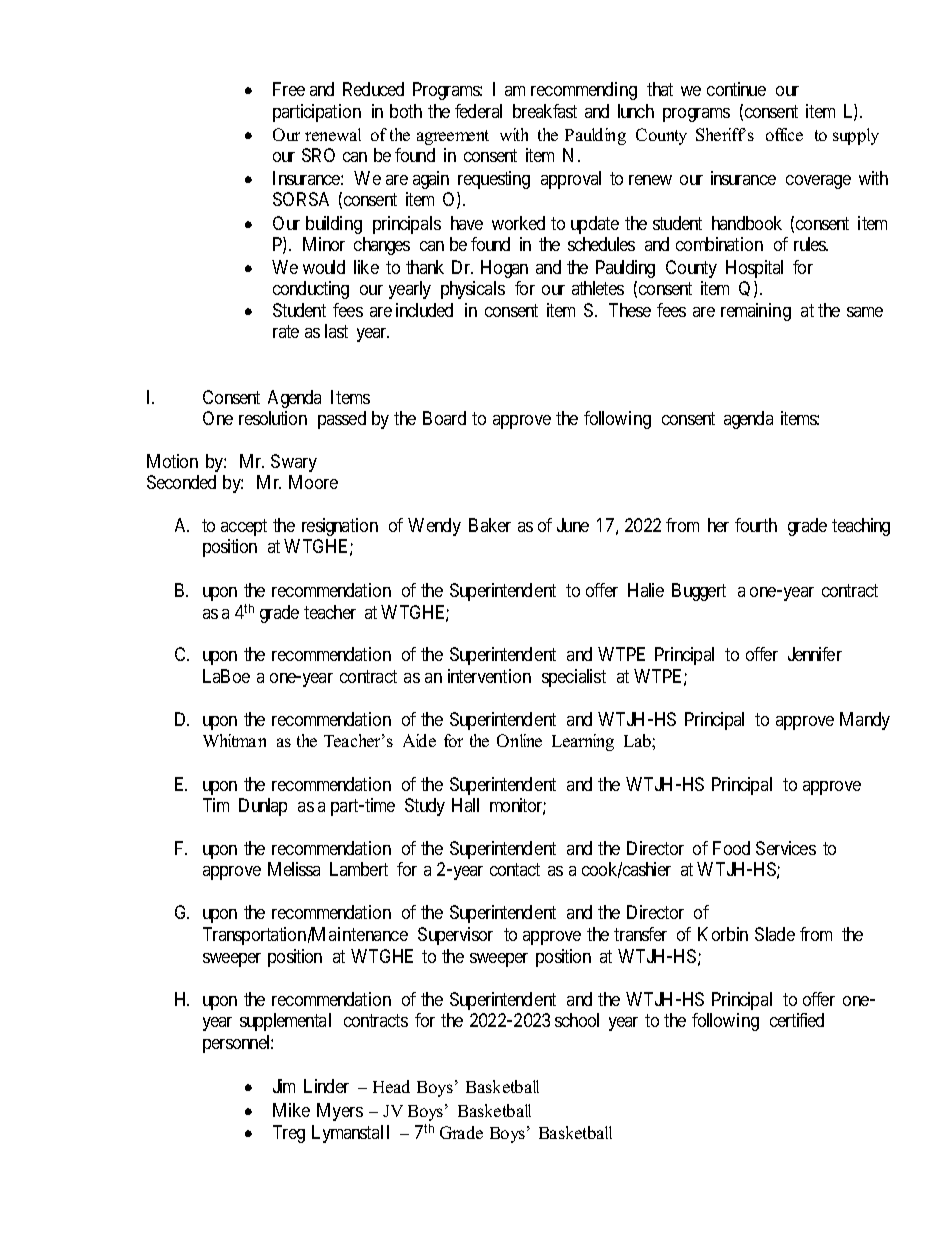  Describe the element at coordinates (756, 525) in the screenshot. I see `fourth` at that location.
